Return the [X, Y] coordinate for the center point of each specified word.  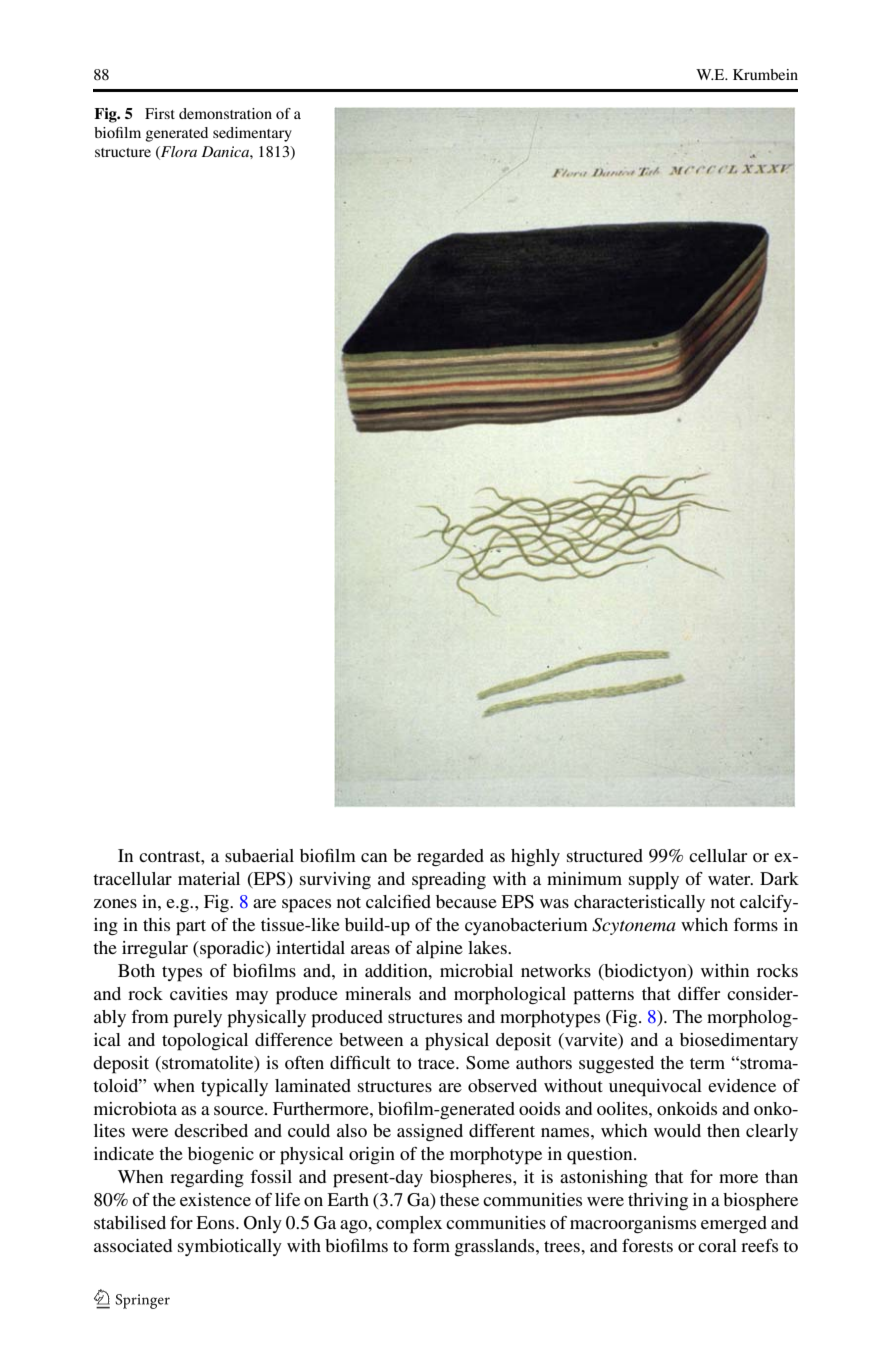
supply [654, 881]
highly [535, 857]
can [374, 857]
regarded [450, 858]
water [730, 879]
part [191, 928]
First [160, 113]
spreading [449, 881]
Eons [216, 1222]
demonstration [225, 113]
